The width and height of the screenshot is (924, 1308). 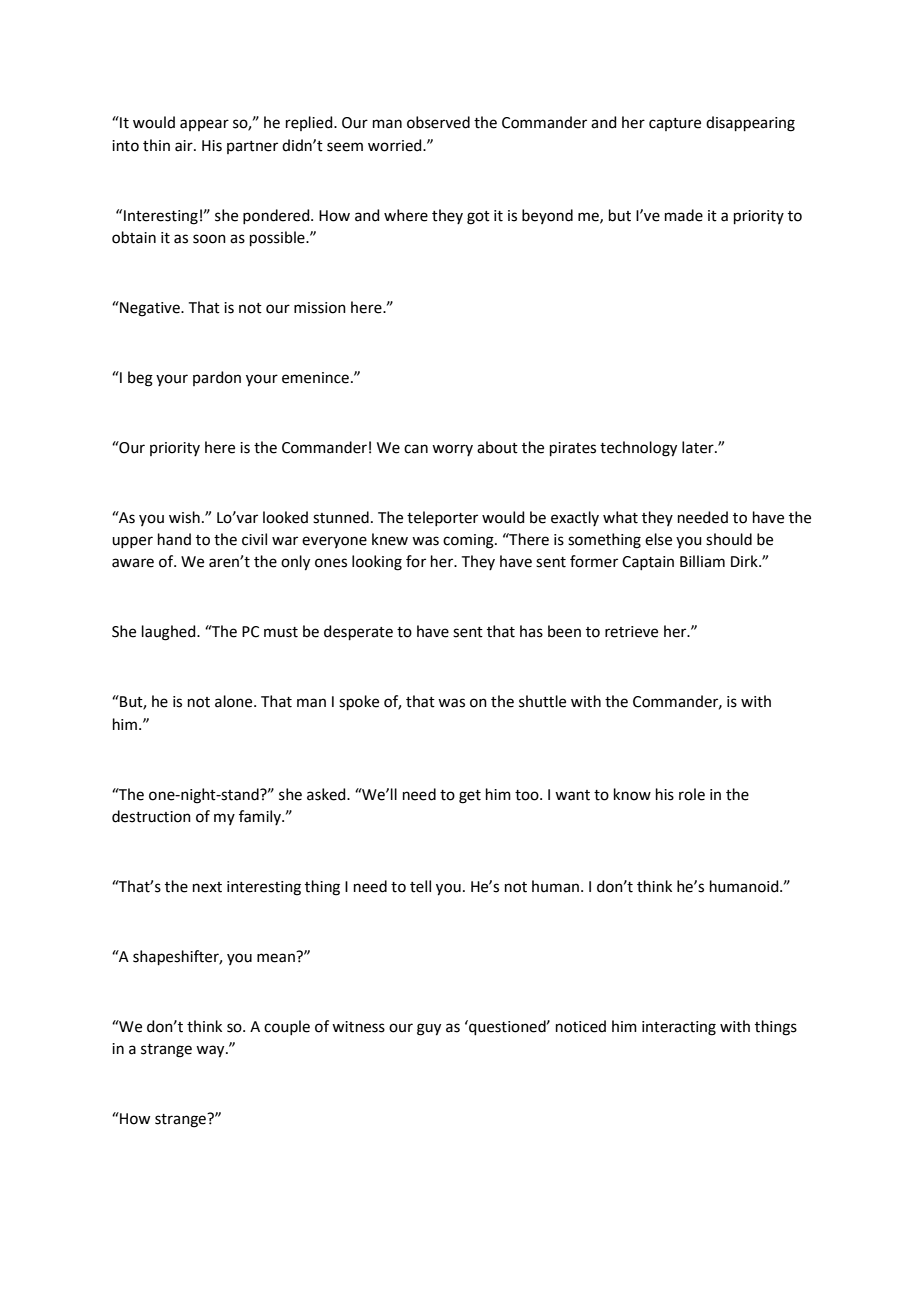 I want to click on looking, so click(x=377, y=563).
